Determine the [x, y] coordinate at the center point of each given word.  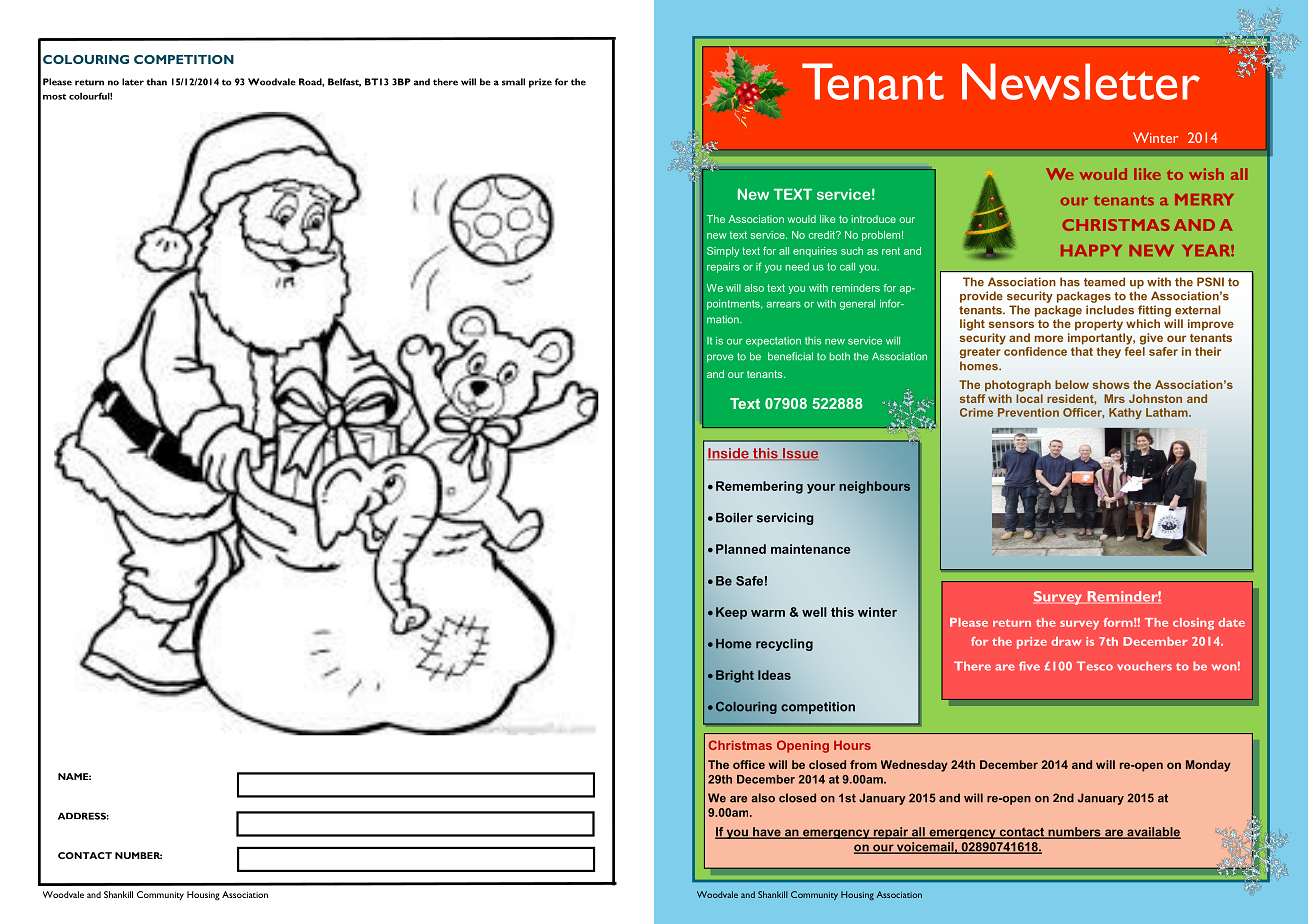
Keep [731, 613]
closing [1193, 624]
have [767, 833]
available [1153, 833]
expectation [773, 342]
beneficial [790, 356]
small [513, 82]
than [157, 82]
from [863, 764]
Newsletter [1081, 81]
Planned [741, 549]
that [1082, 350]
